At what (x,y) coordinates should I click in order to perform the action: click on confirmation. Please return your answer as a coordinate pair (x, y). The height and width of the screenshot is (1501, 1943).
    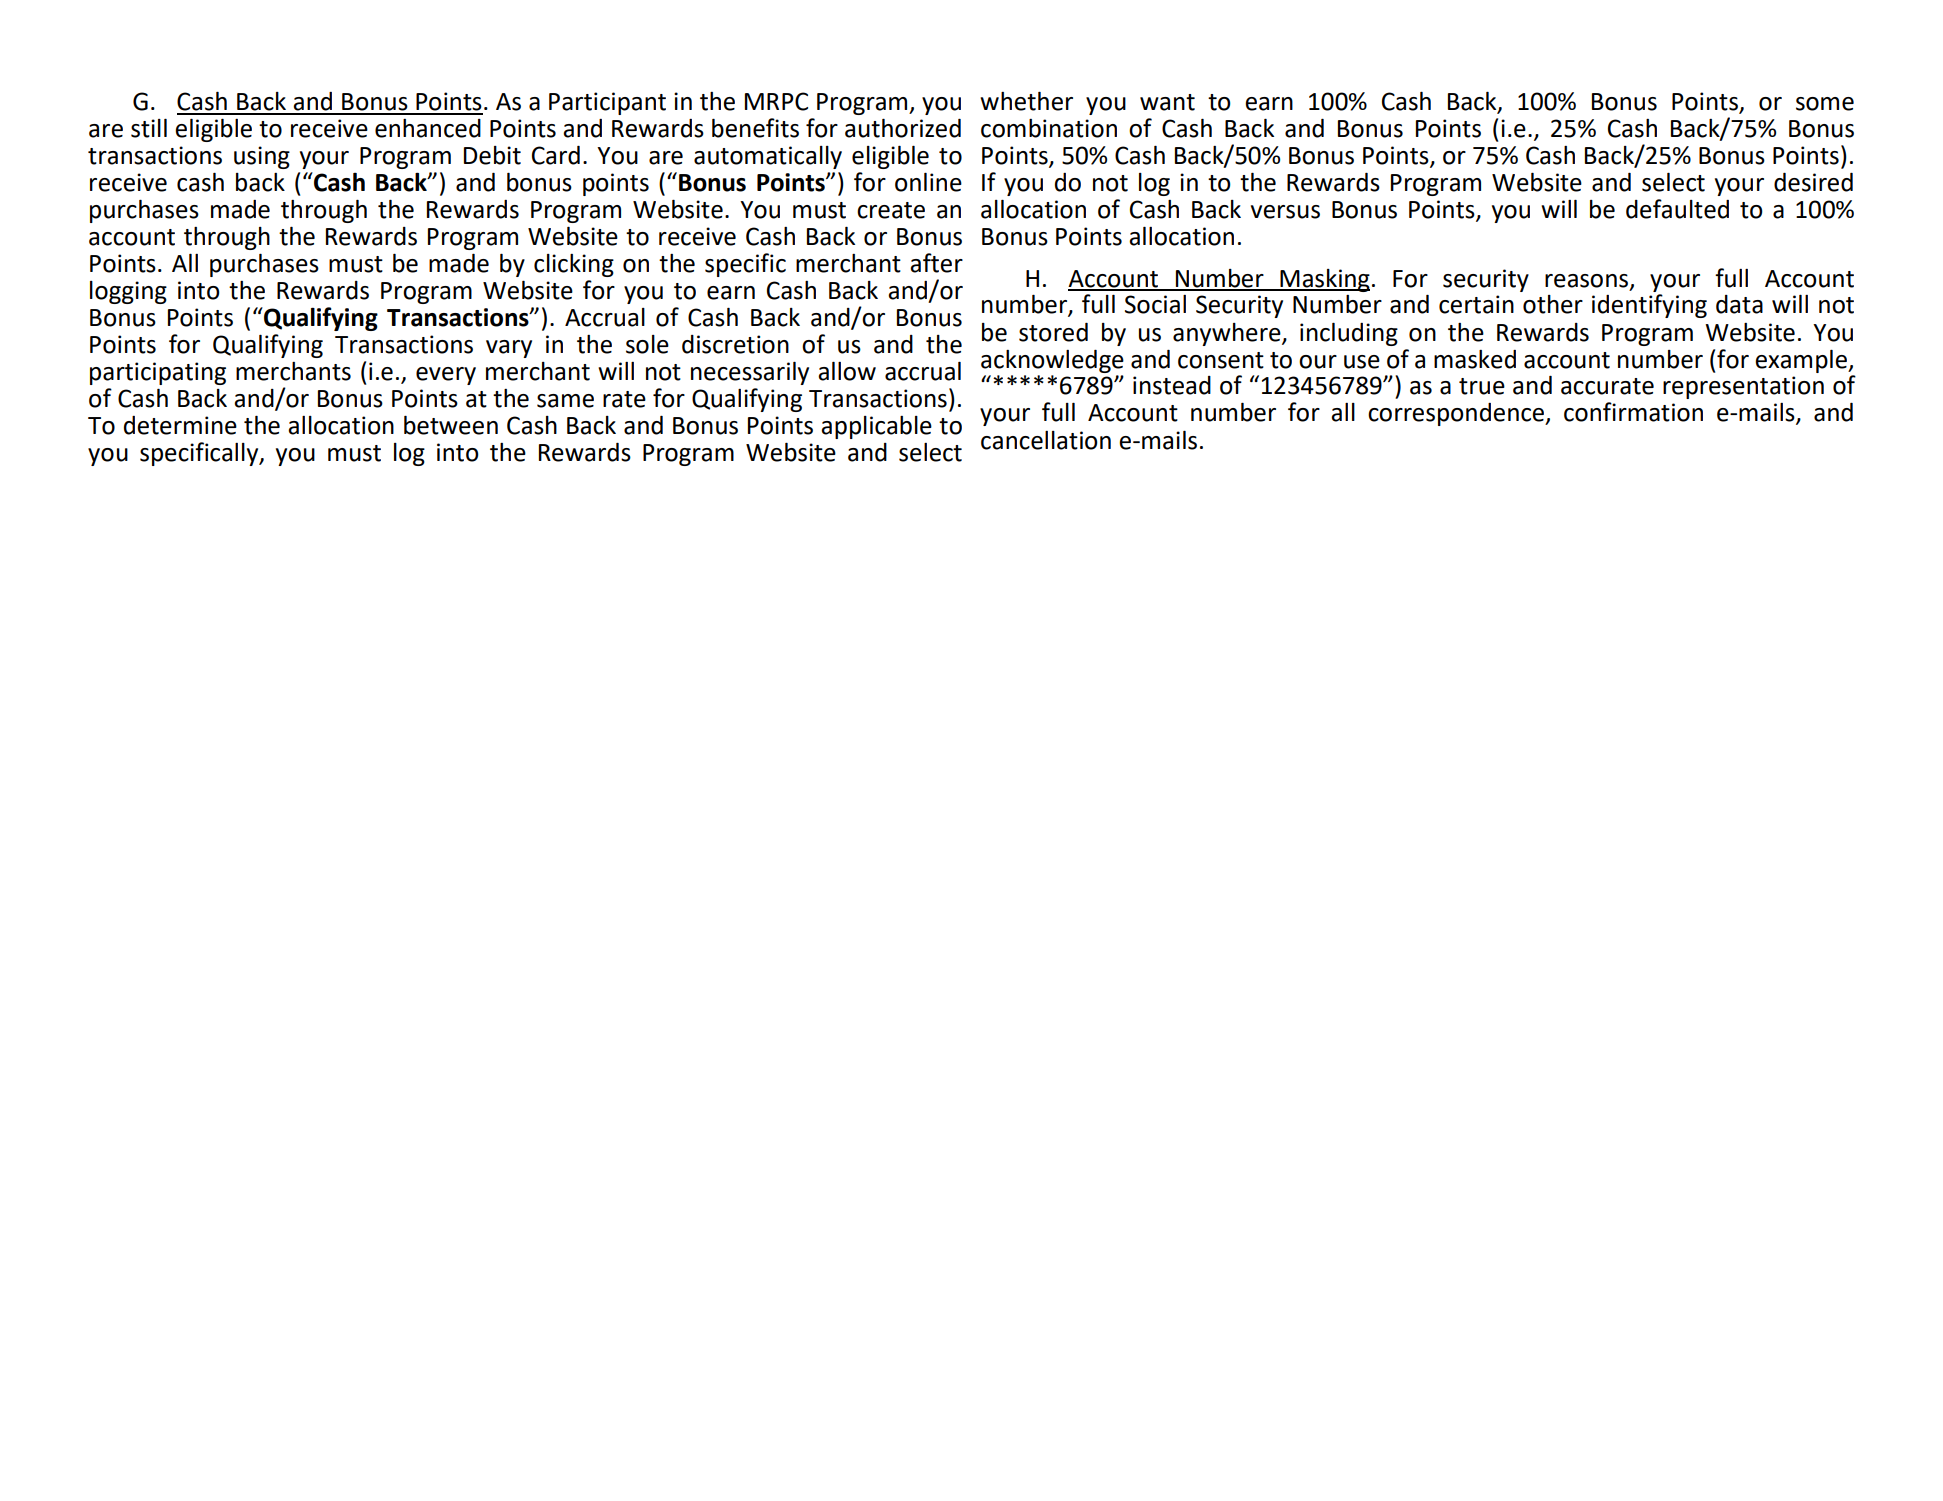
    Looking at the image, I should click on (1633, 412).
